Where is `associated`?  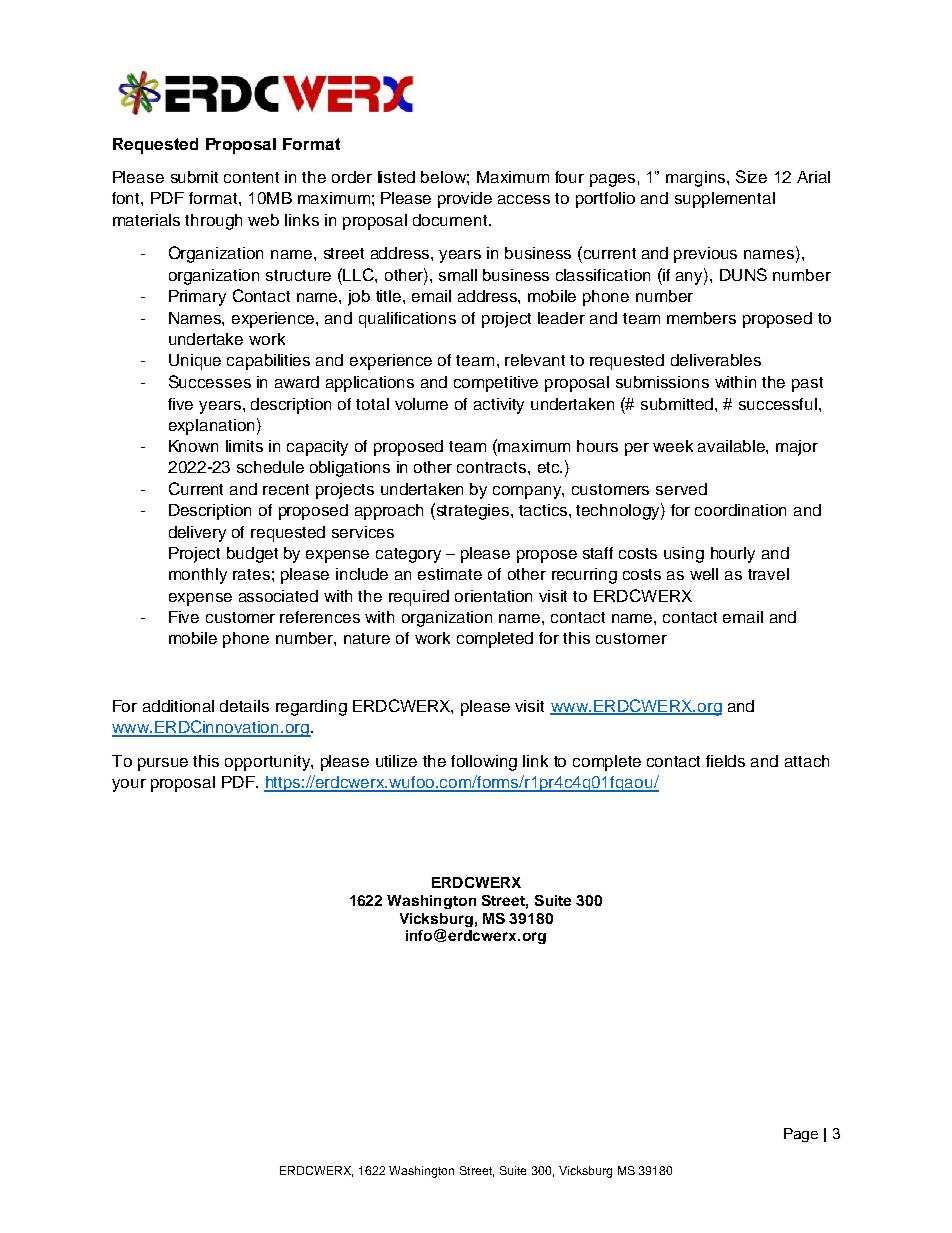
associated is located at coordinates (278, 596).
